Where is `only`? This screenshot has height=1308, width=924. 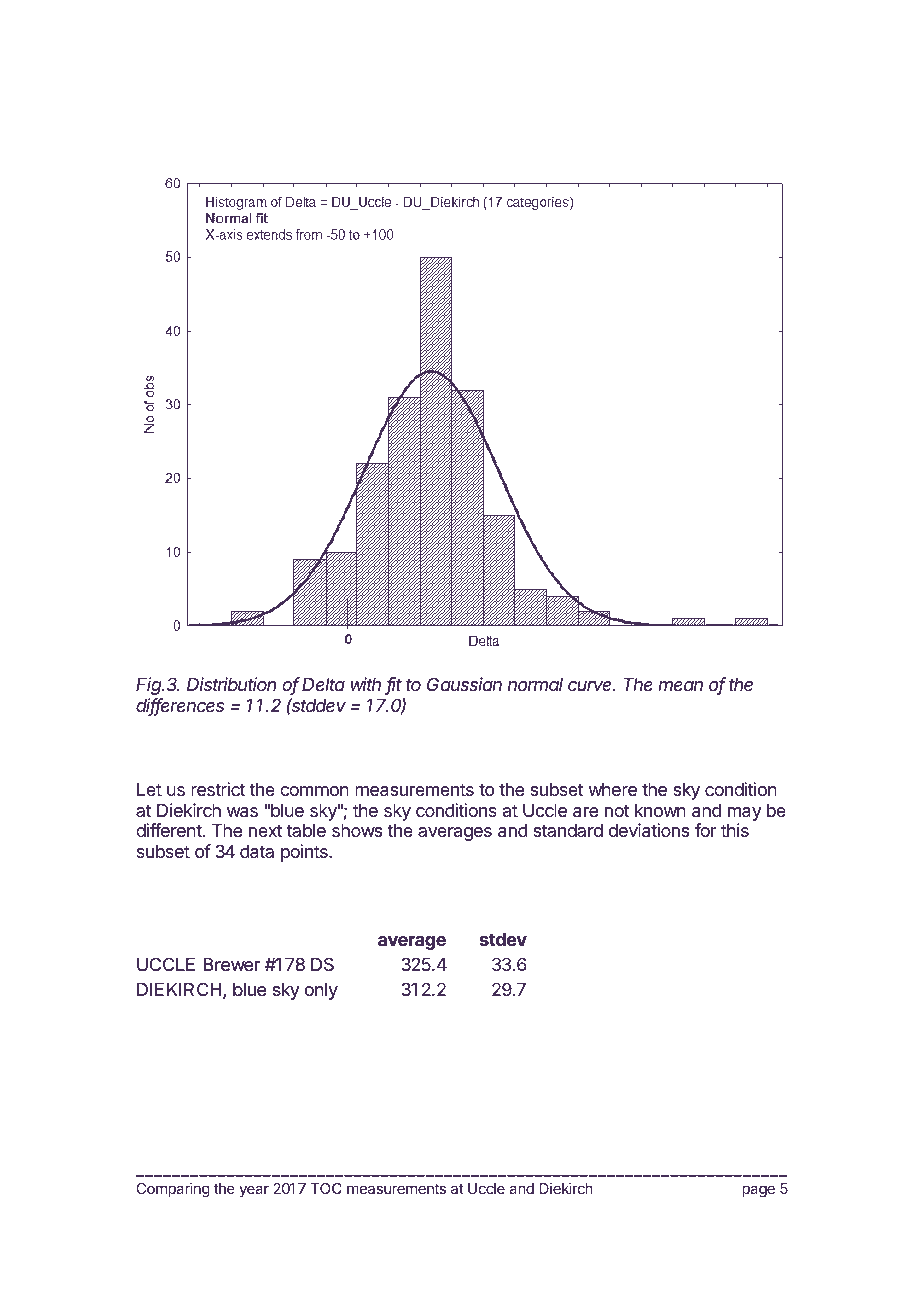 only is located at coordinates (321, 991).
